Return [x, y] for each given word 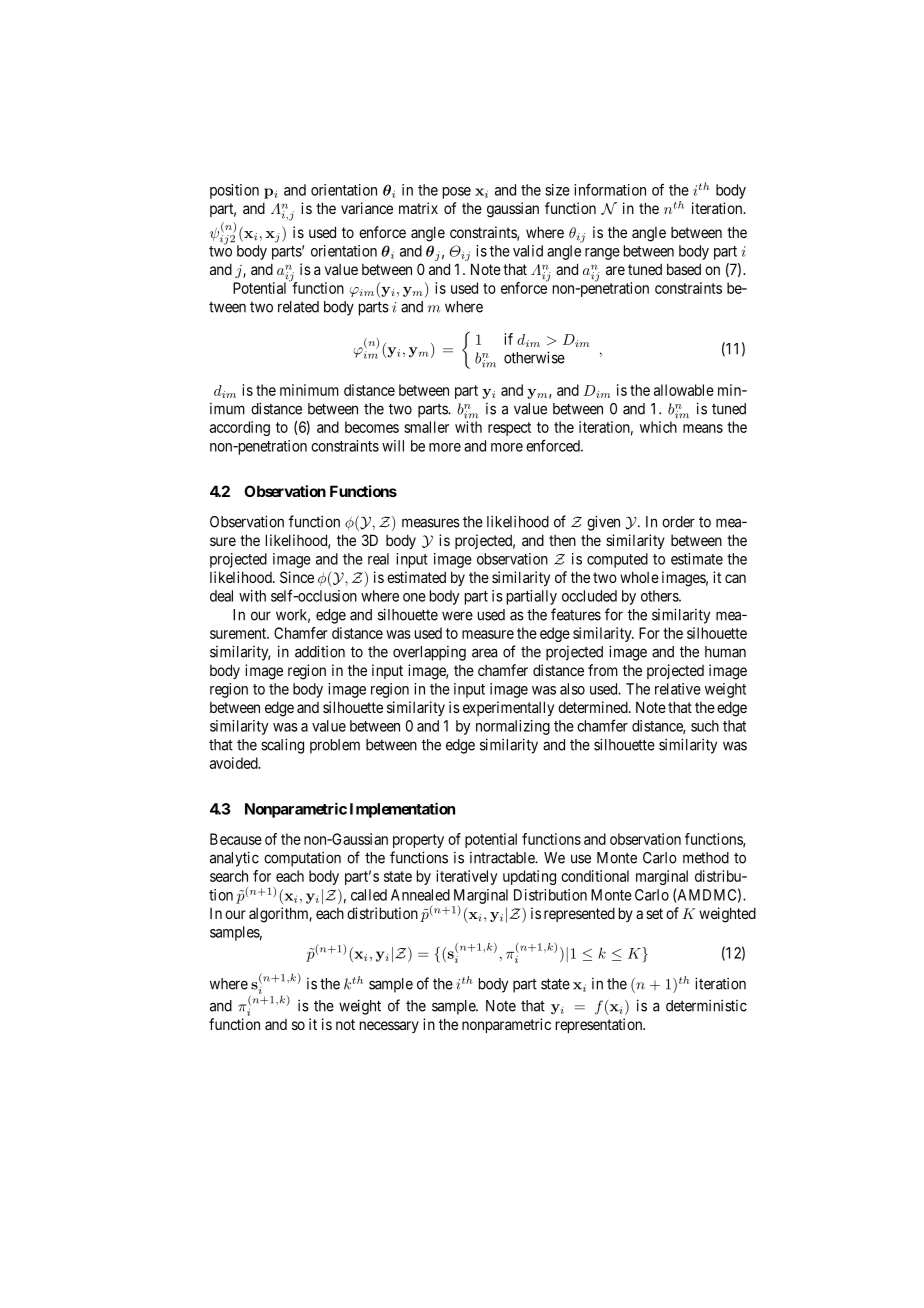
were [457, 616]
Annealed [420, 895]
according [240, 428]
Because [236, 839]
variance [367, 208]
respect [509, 429]
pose [457, 193]
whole [639, 577]
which [658, 427]
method [706, 858]
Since [297, 577]
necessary [389, 1027]
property [418, 841]
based [684, 269]
